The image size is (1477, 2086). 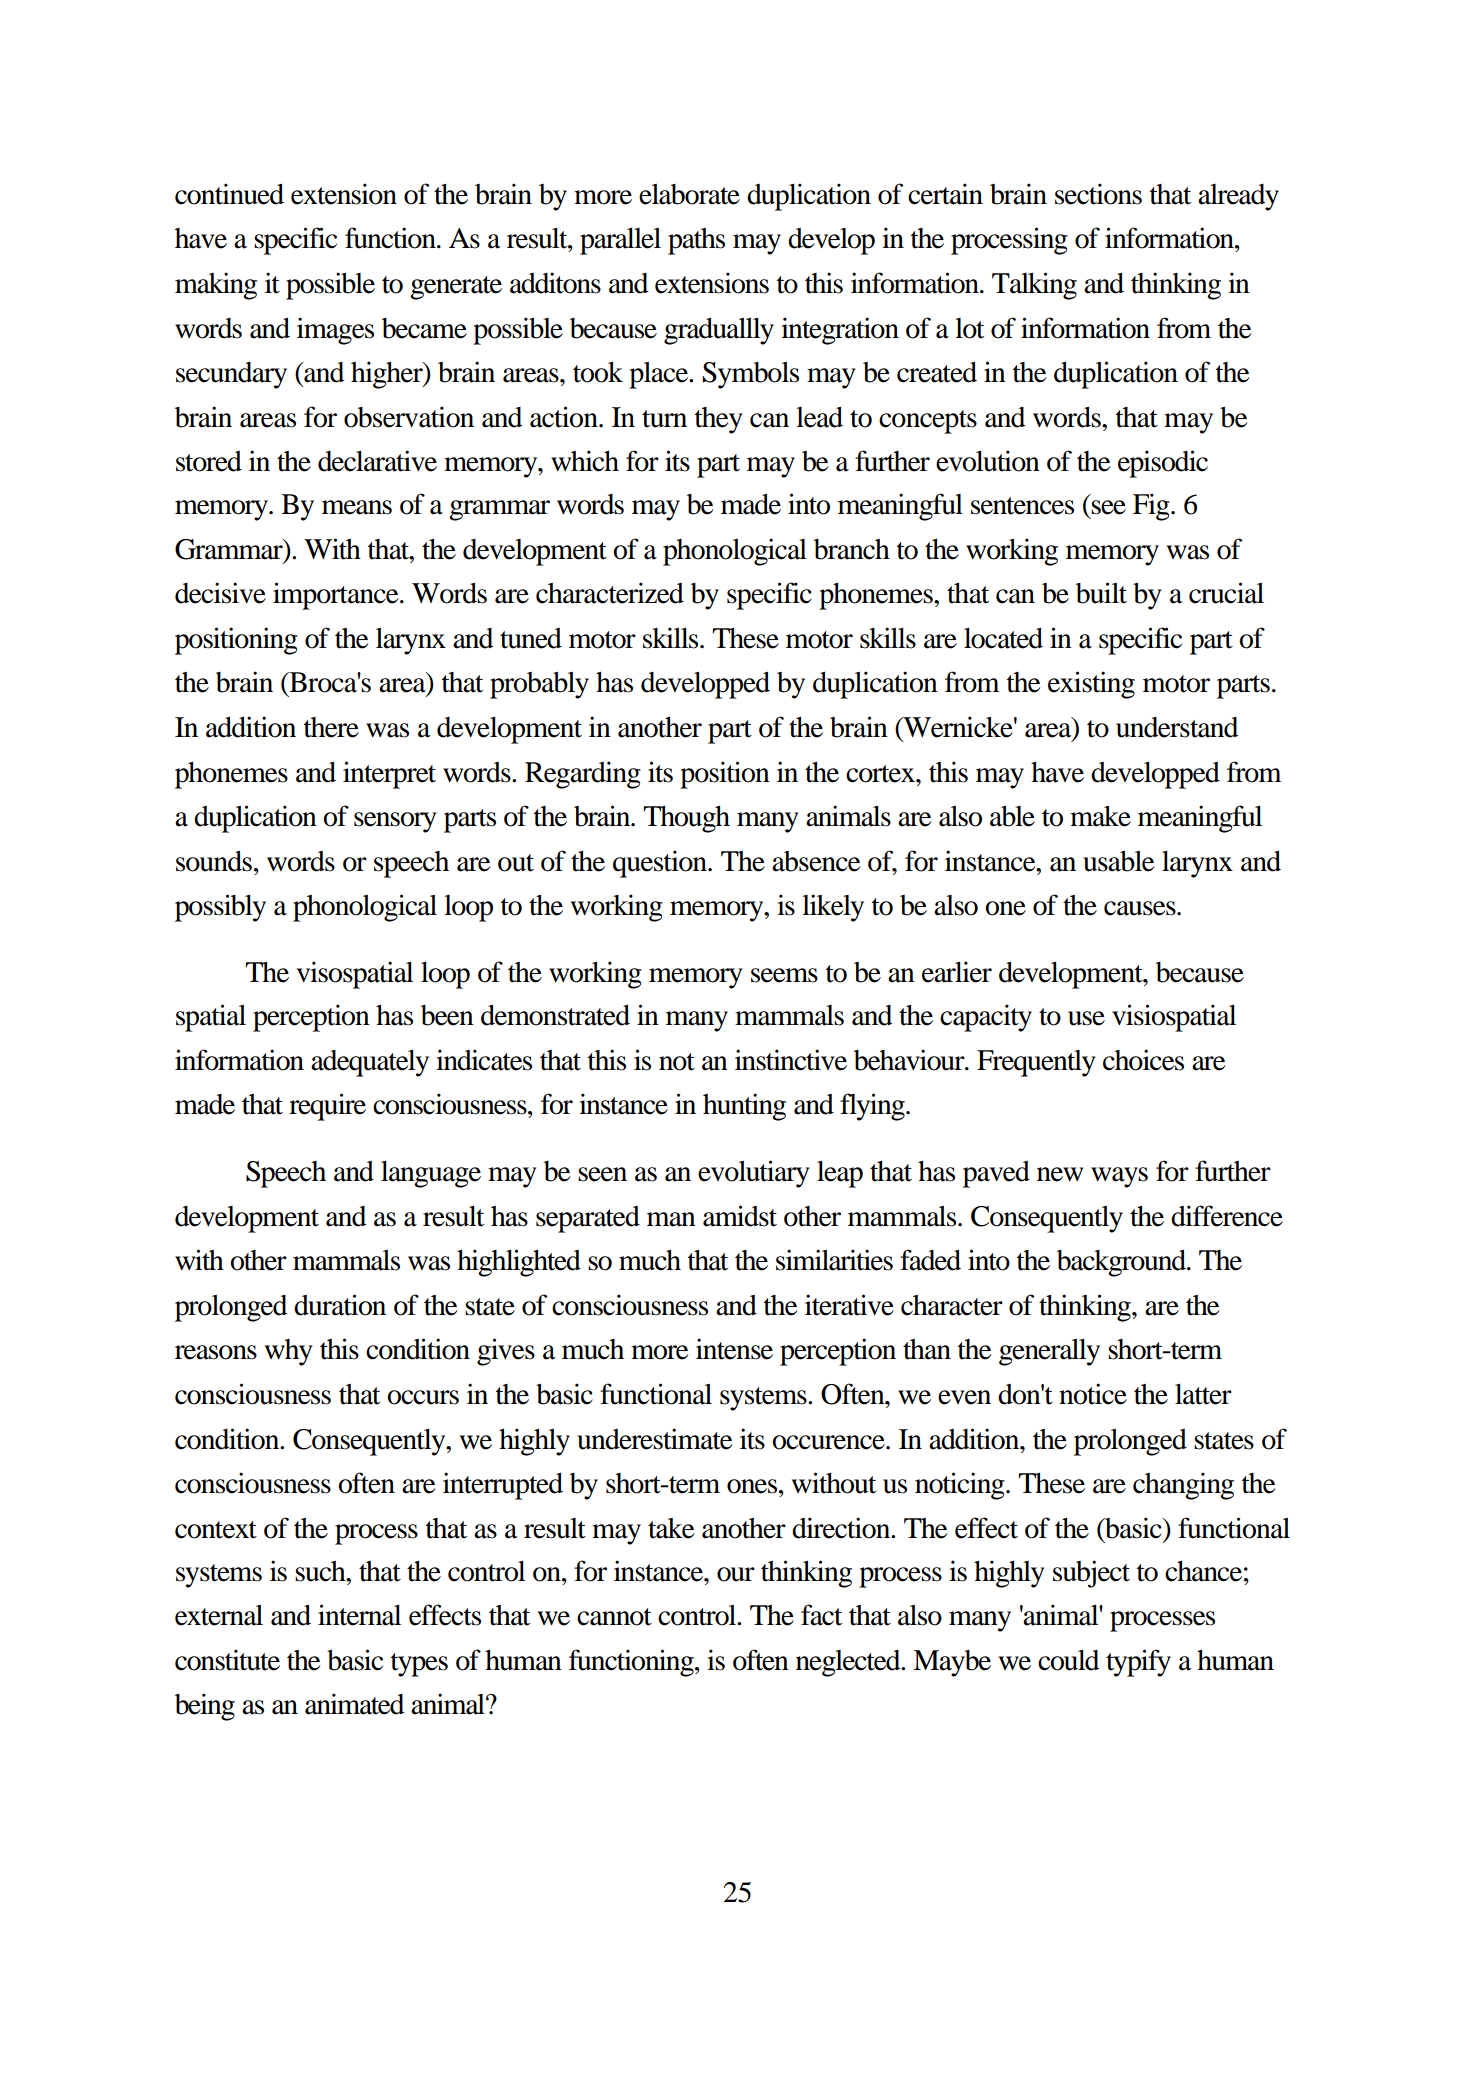 What do you see at coordinates (744, 1107) in the page?
I see `hunting` at bounding box center [744, 1107].
